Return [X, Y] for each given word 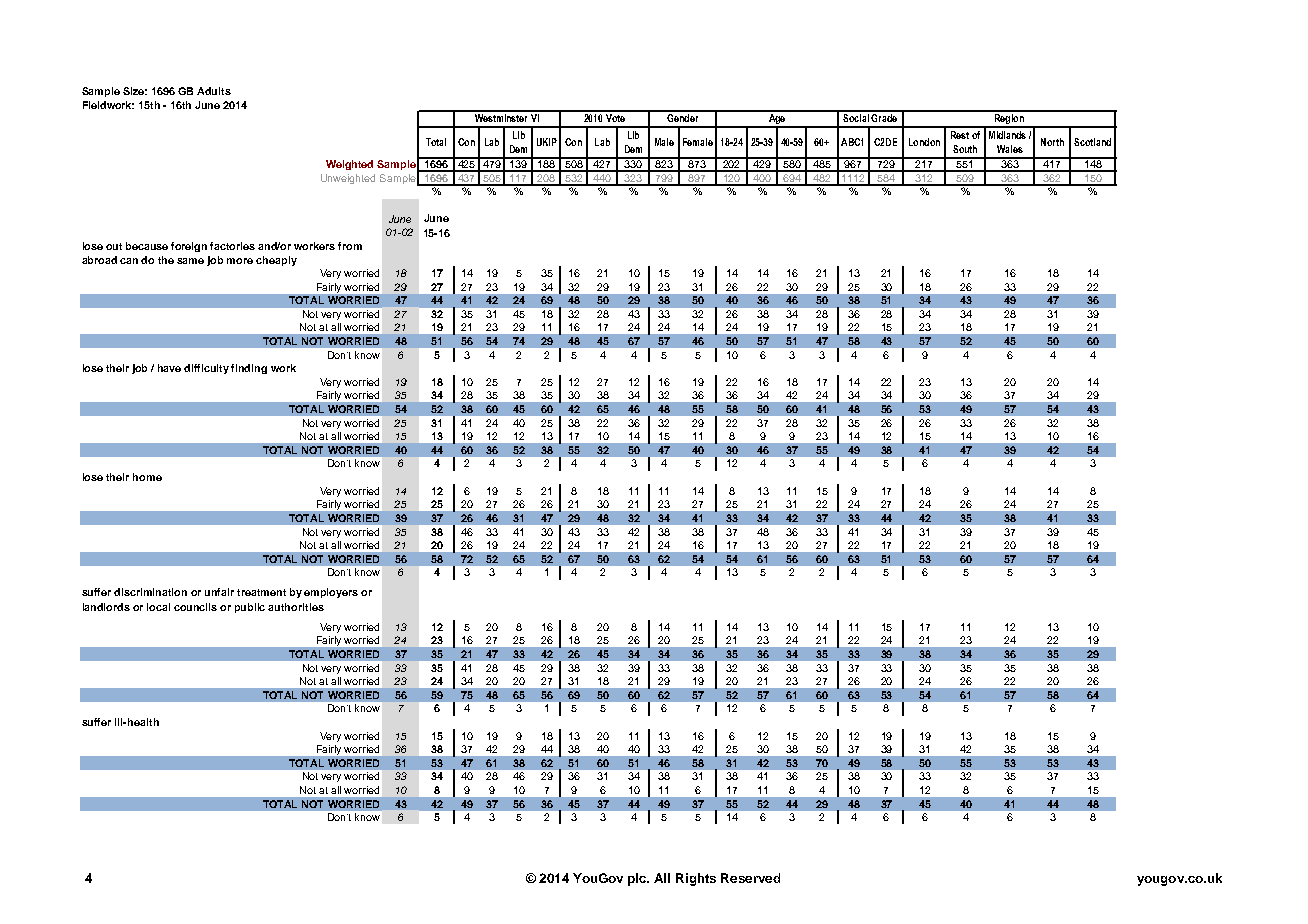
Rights [696, 879]
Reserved [750, 878]
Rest [960, 135]
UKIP [547, 142]
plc [638, 879]
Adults [214, 91]
